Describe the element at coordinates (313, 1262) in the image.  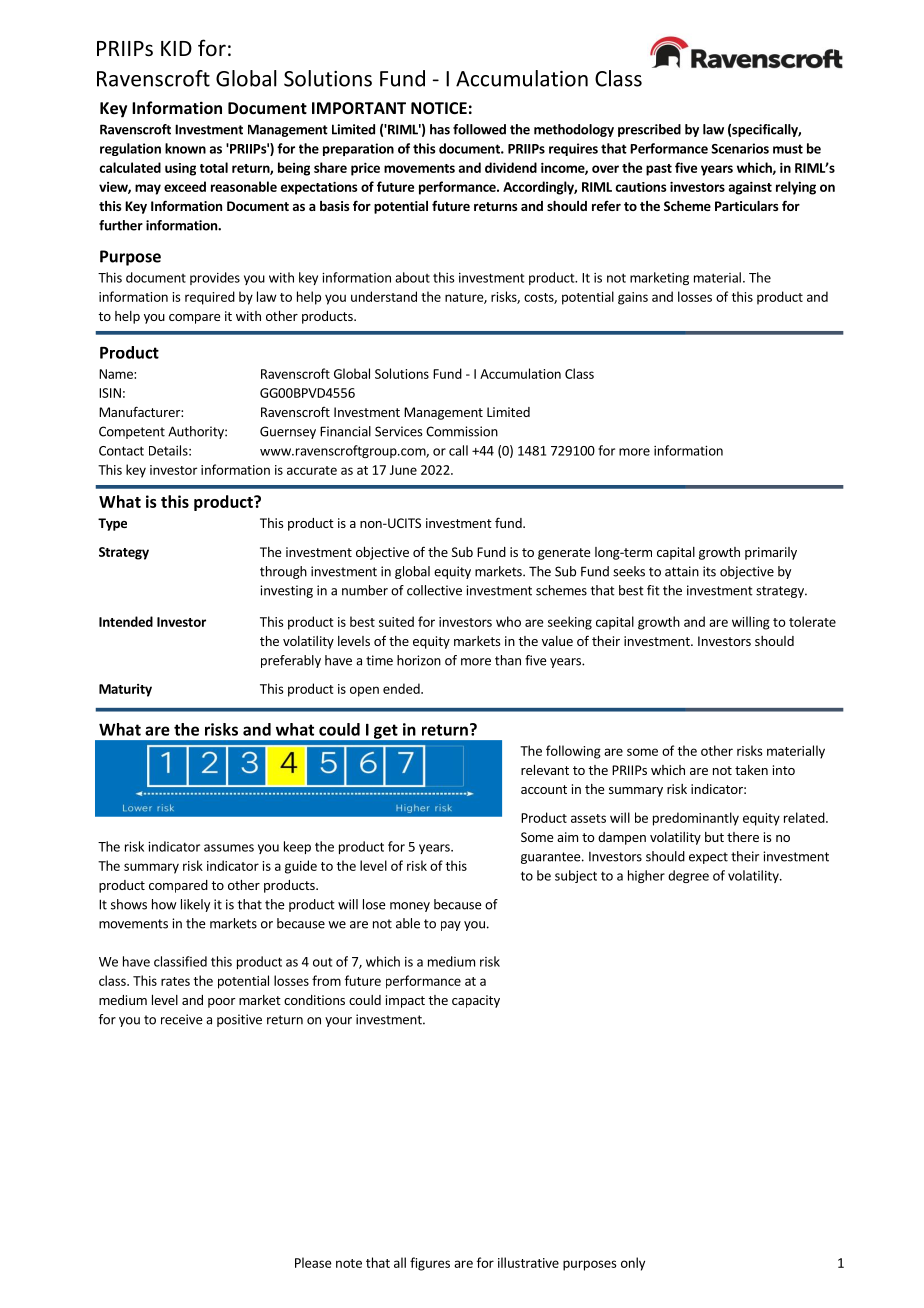
I see `Please` at that location.
